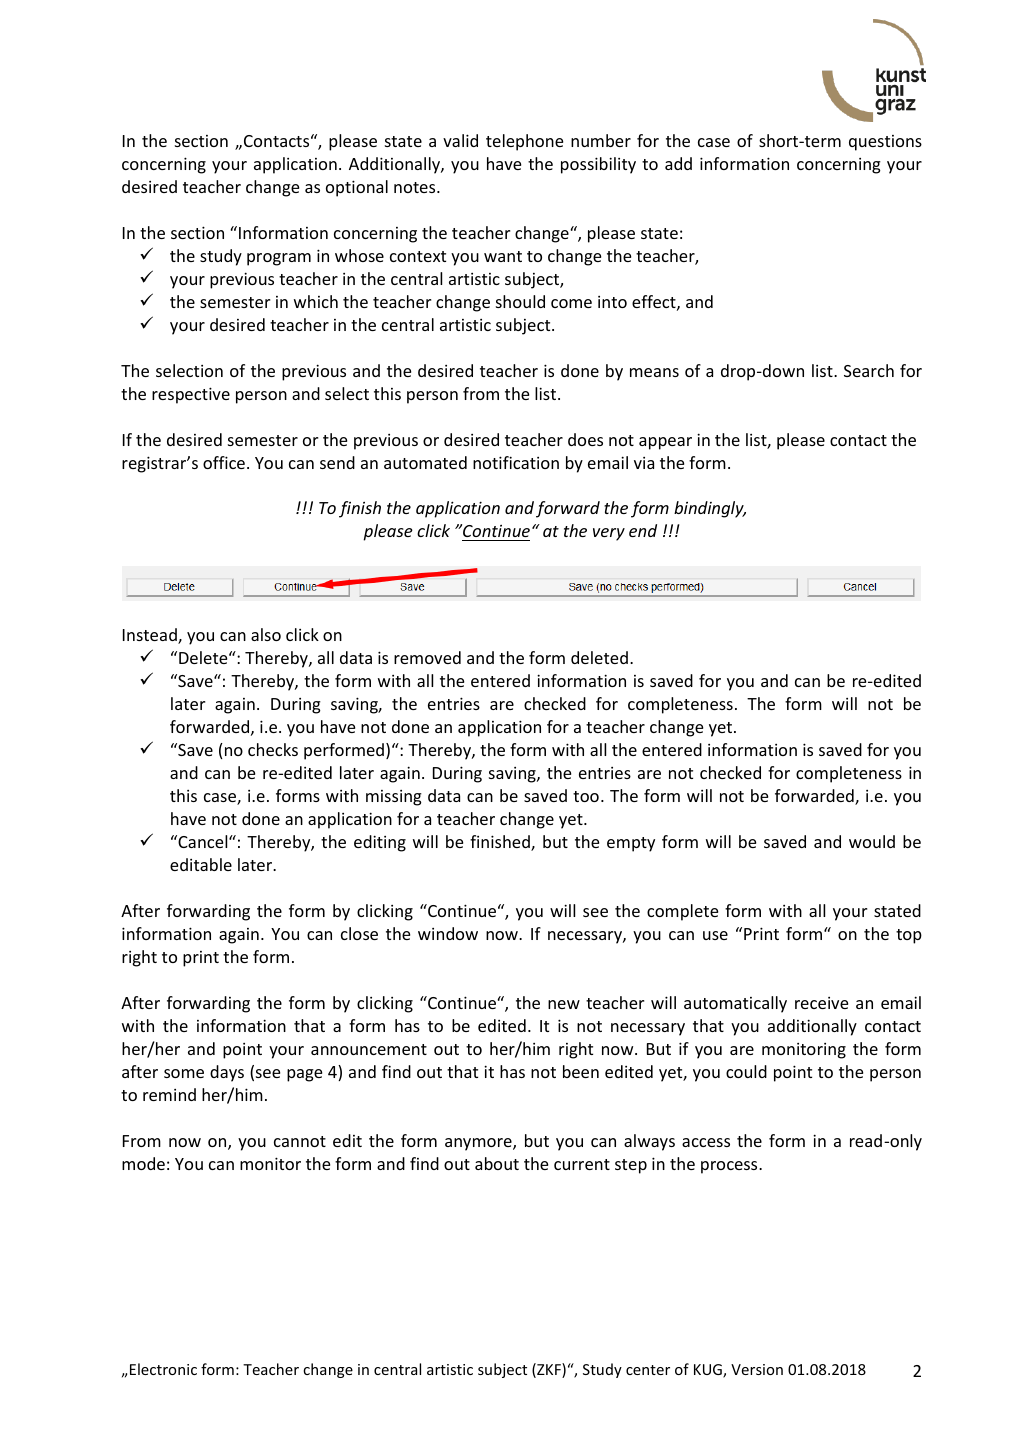  What do you see at coordinates (224, 462) in the document?
I see `office` at bounding box center [224, 462].
